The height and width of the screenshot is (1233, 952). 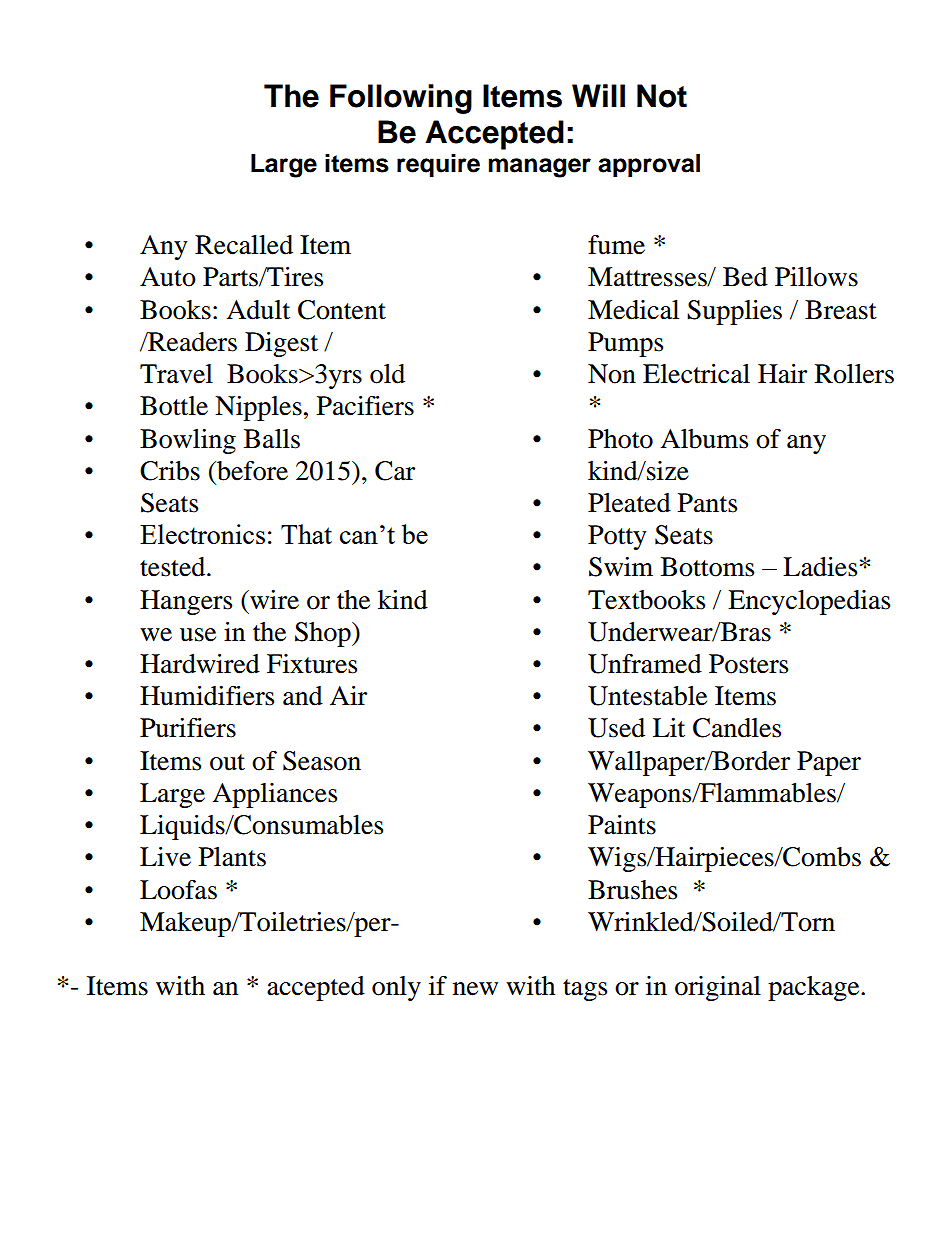 What do you see at coordinates (251, 471) in the screenshot?
I see `before` at bounding box center [251, 471].
